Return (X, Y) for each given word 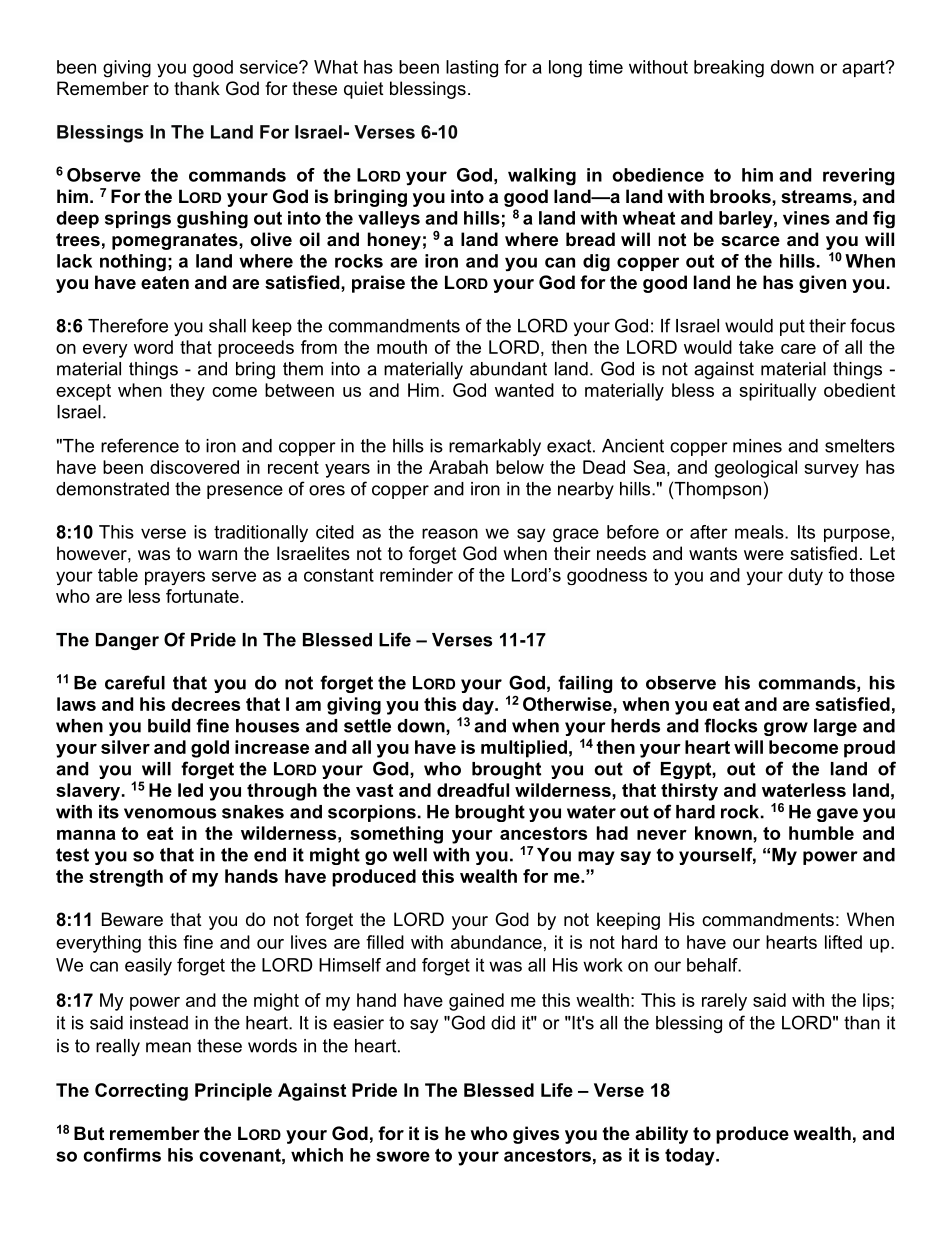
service (270, 67)
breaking (729, 69)
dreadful (473, 790)
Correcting (141, 1092)
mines (757, 446)
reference (140, 445)
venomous (170, 813)
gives (536, 1135)
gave (837, 815)
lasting (472, 69)
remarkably (495, 447)
